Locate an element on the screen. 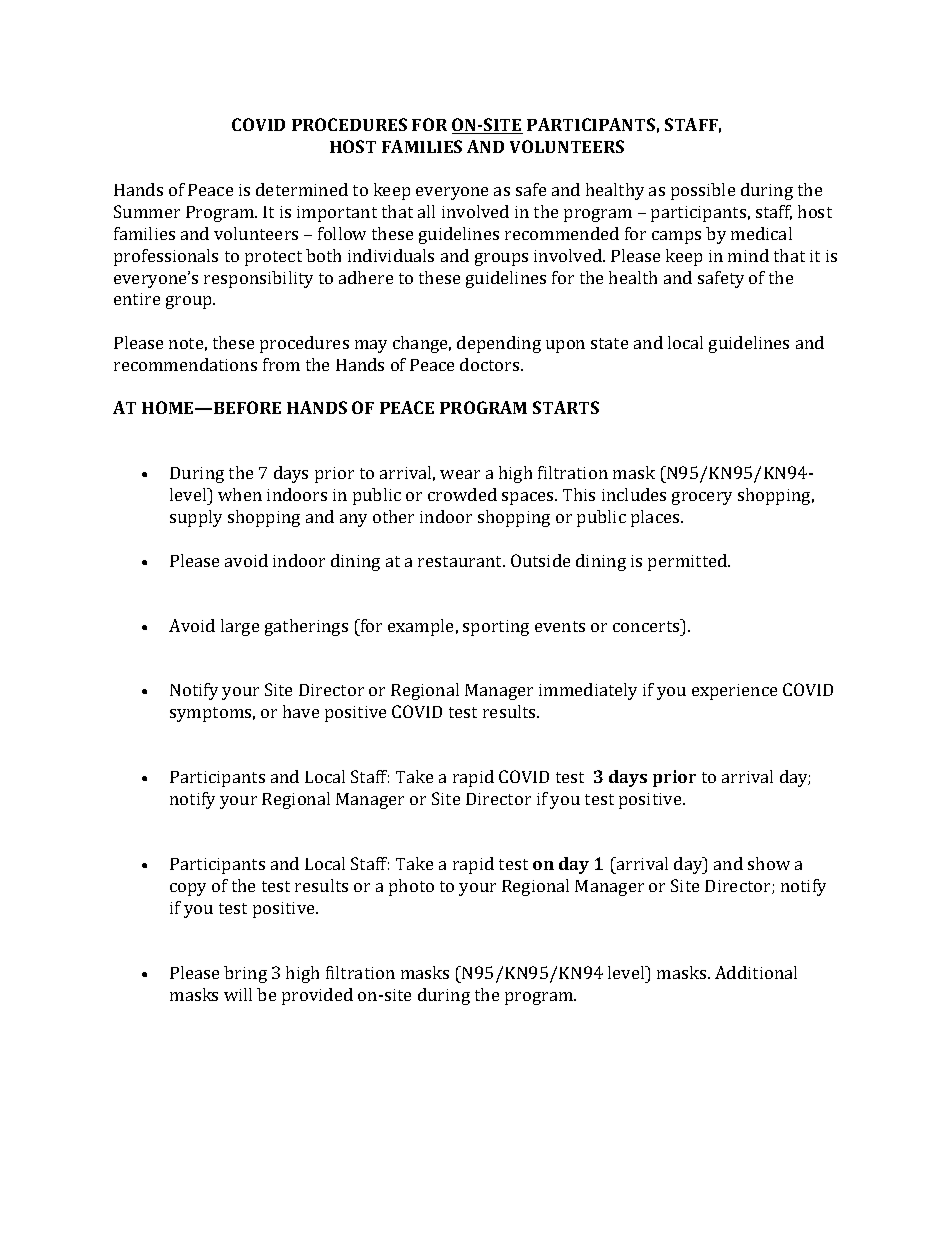 The height and width of the screenshot is (1233, 952). Summer is located at coordinates (147, 211).
